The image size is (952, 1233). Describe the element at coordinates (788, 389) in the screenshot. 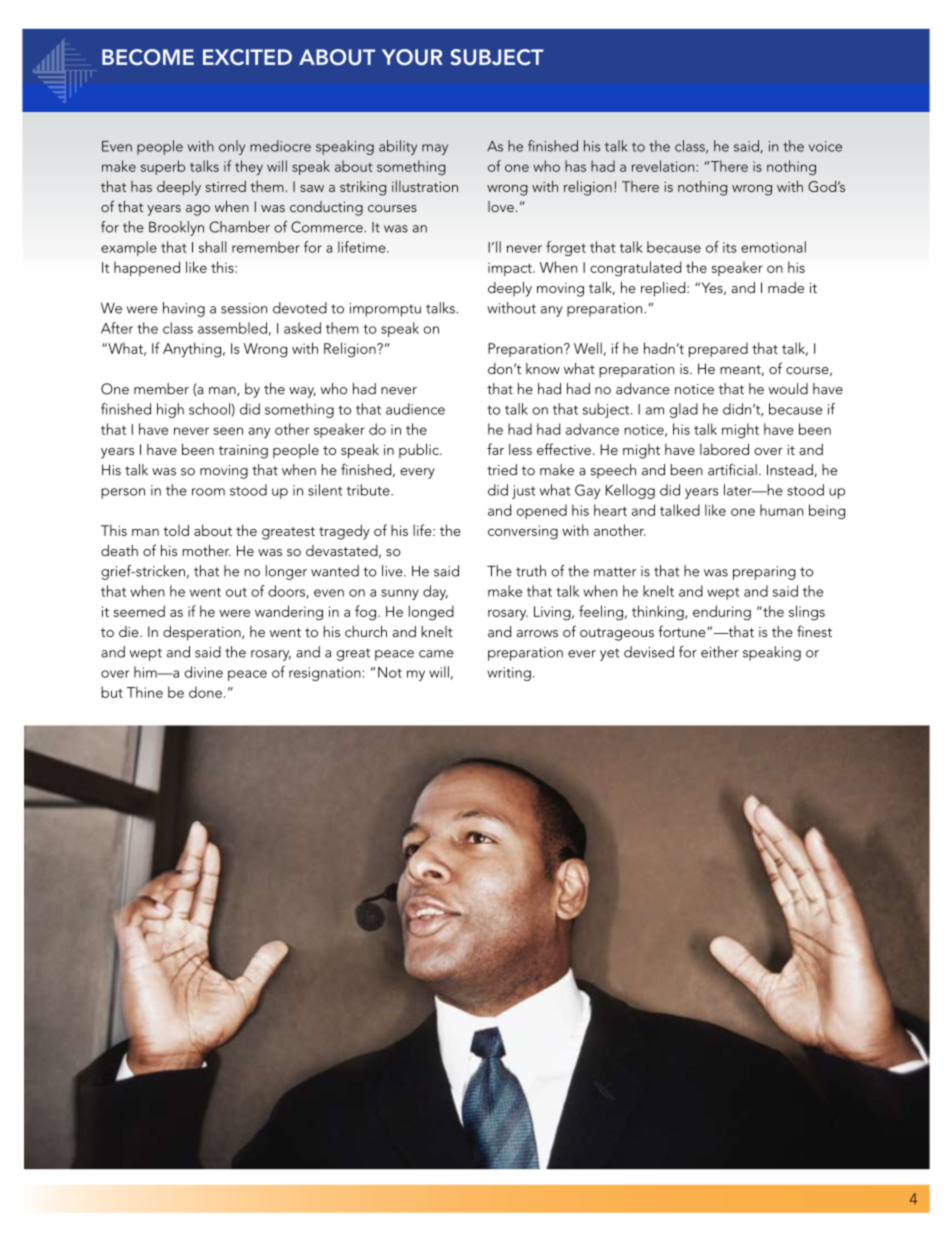

I see `would` at that location.
